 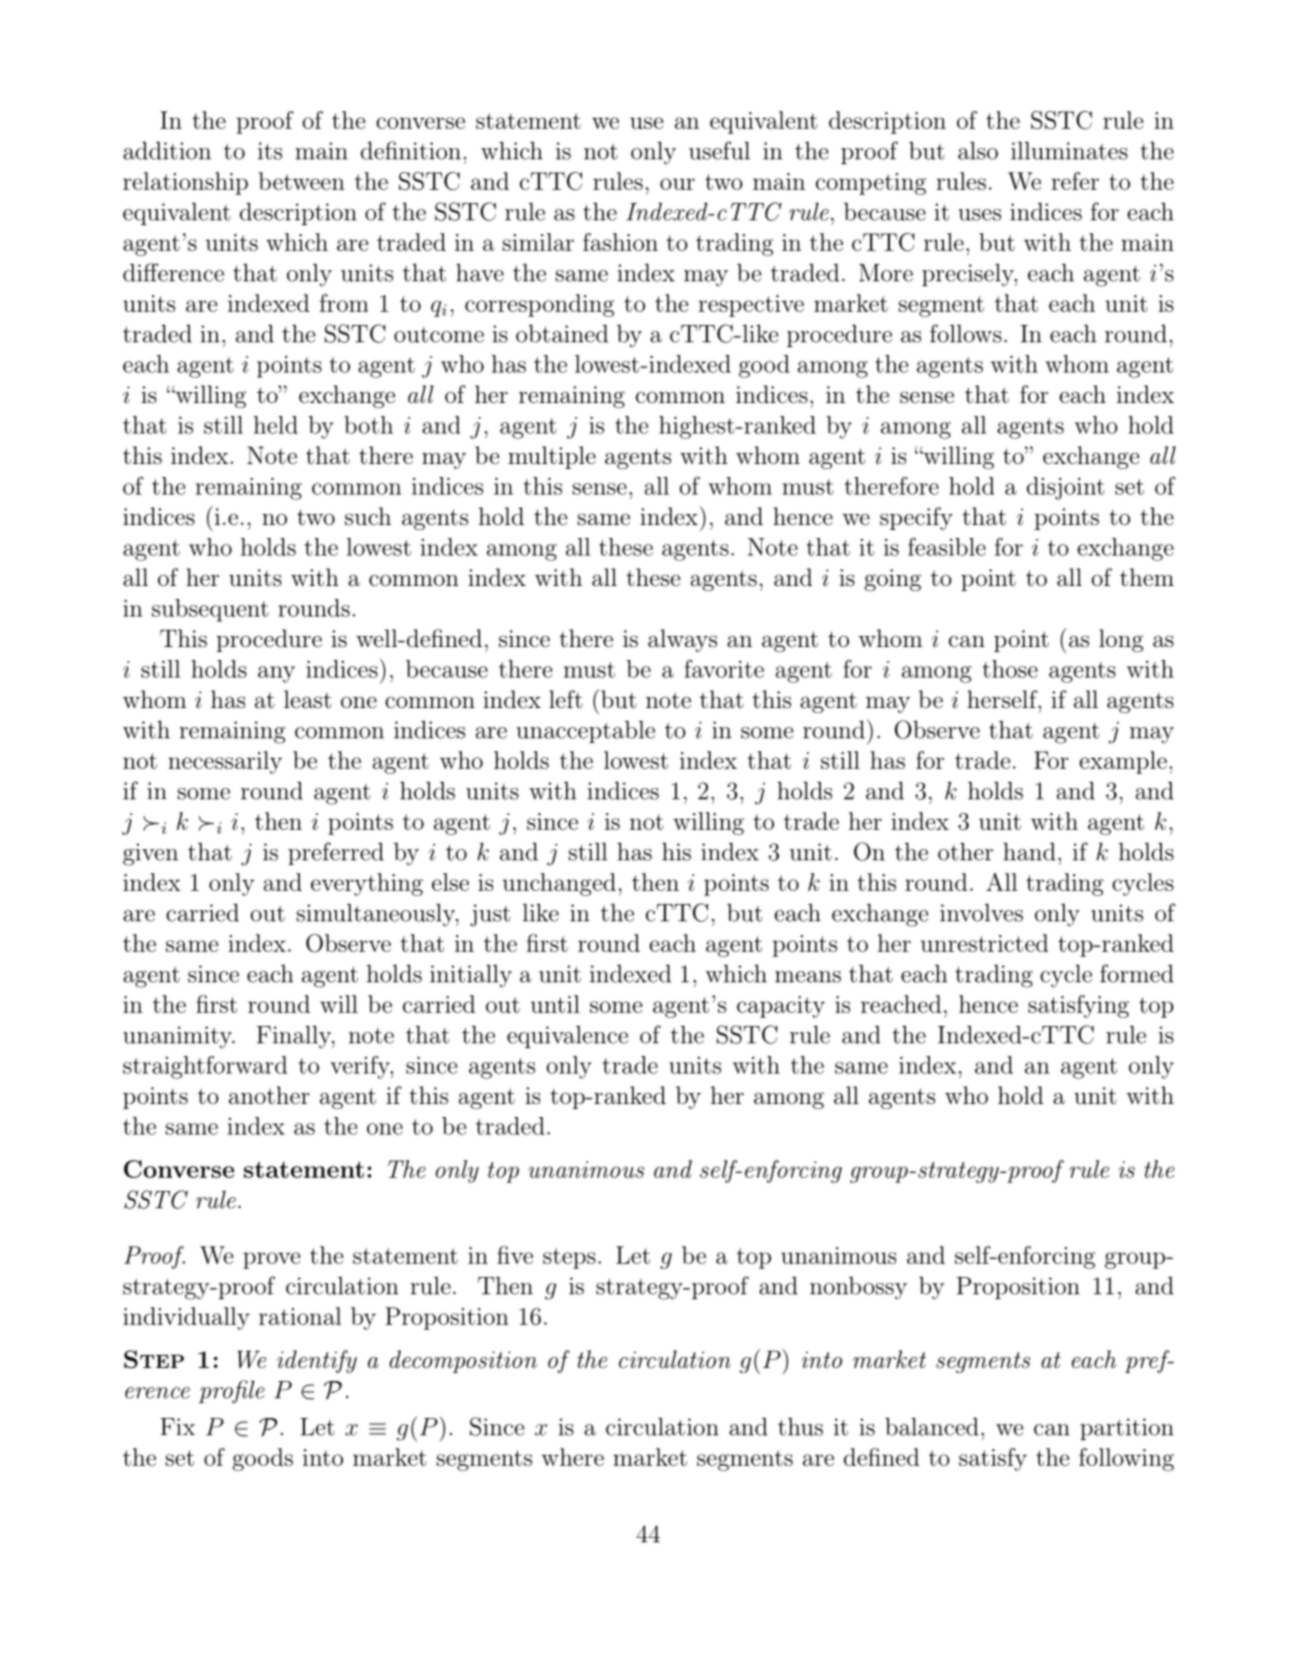 I want to click on between, so click(x=302, y=181).
